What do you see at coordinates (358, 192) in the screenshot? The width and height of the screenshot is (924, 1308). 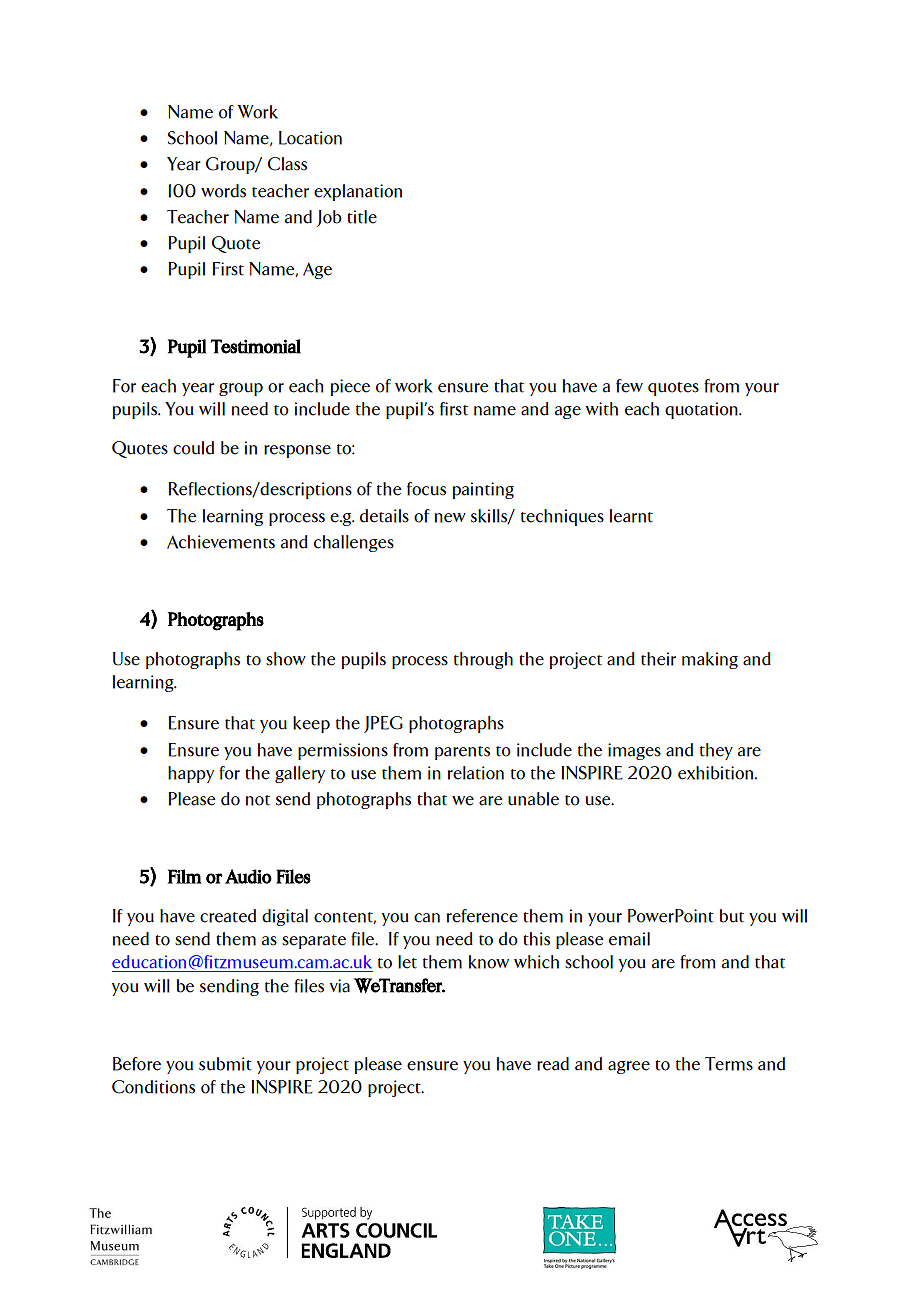 I see `explanation` at bounding box center [358, 192].
